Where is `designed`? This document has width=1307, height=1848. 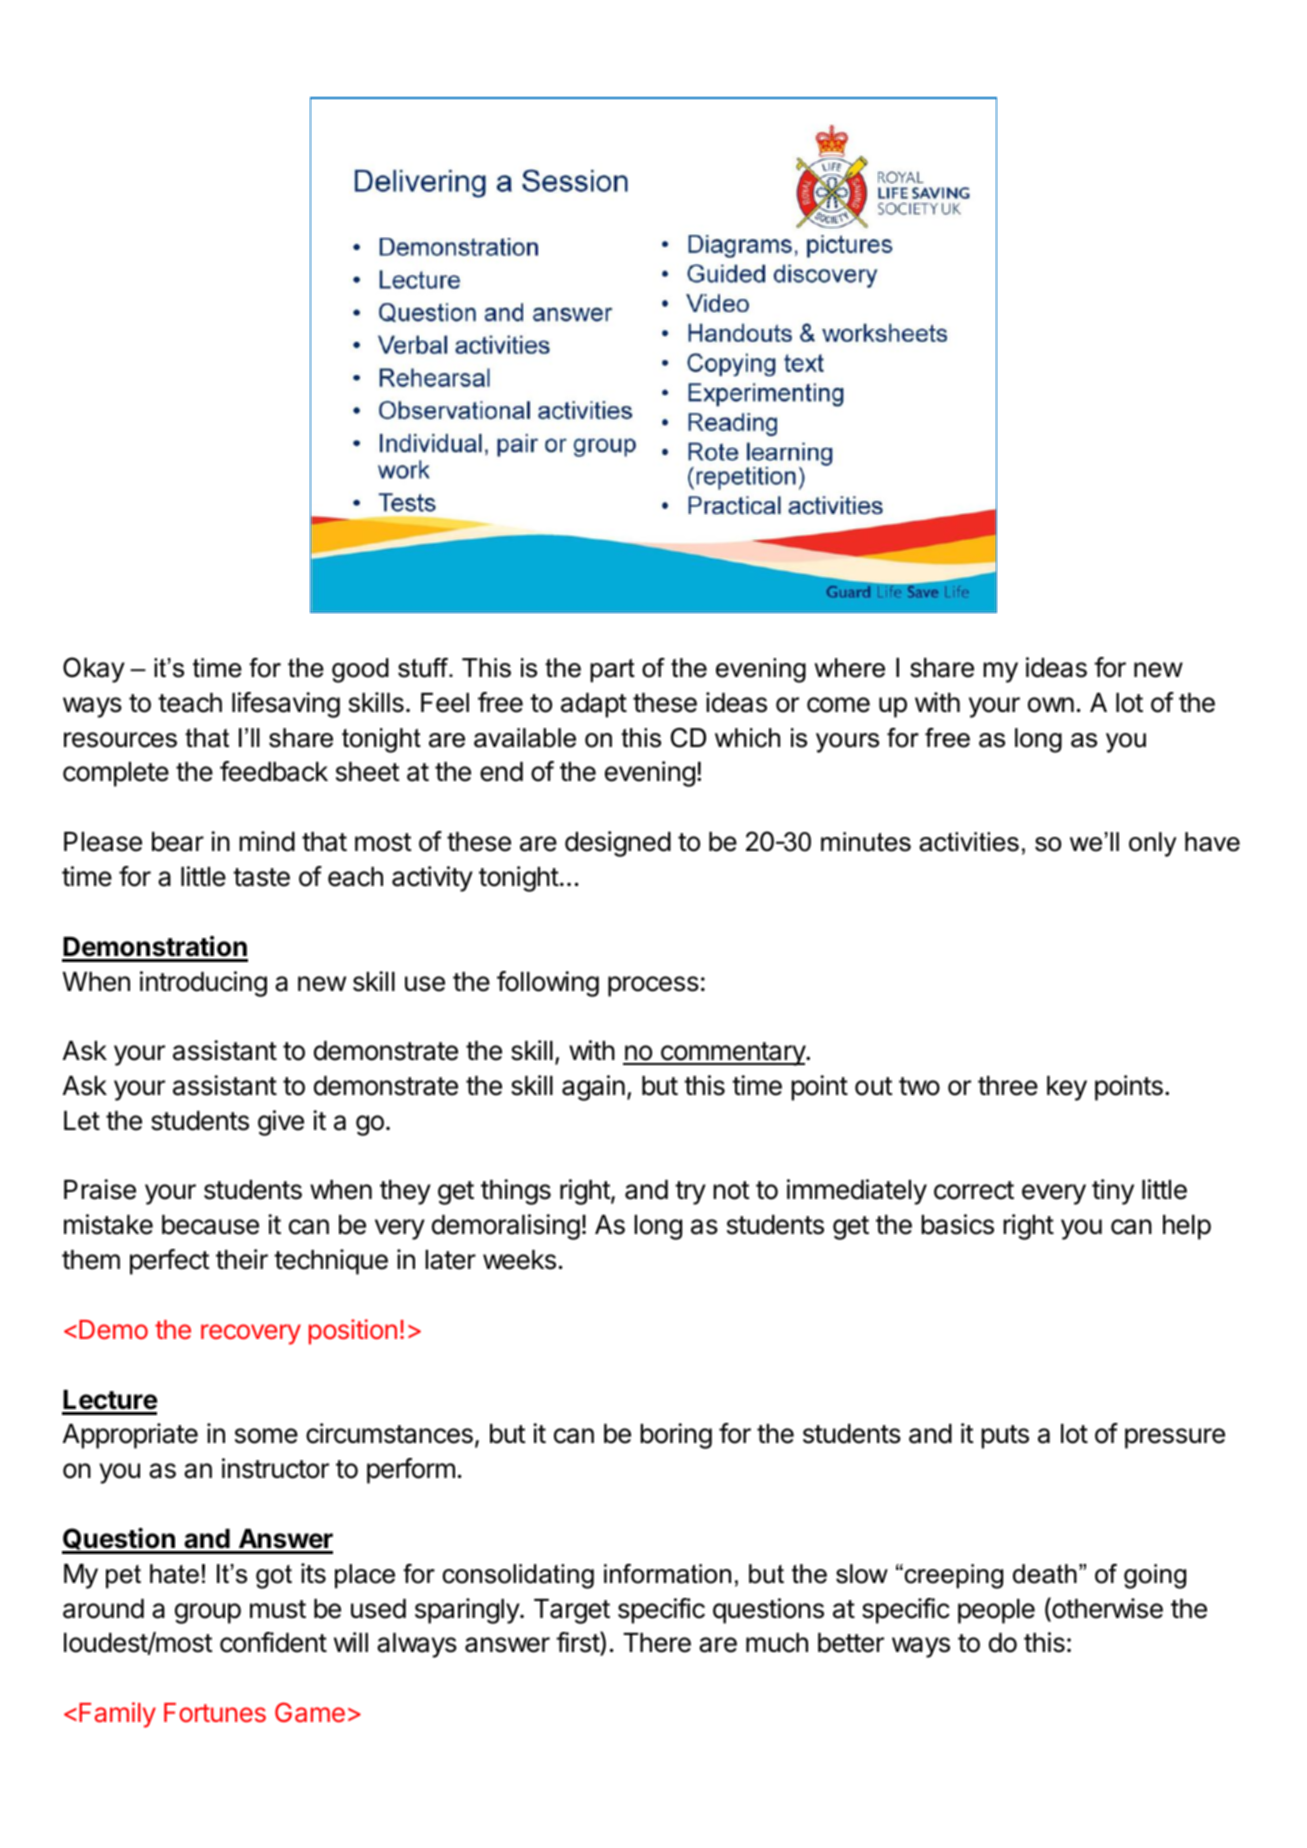
designed is located at coordinates (618, 844).
